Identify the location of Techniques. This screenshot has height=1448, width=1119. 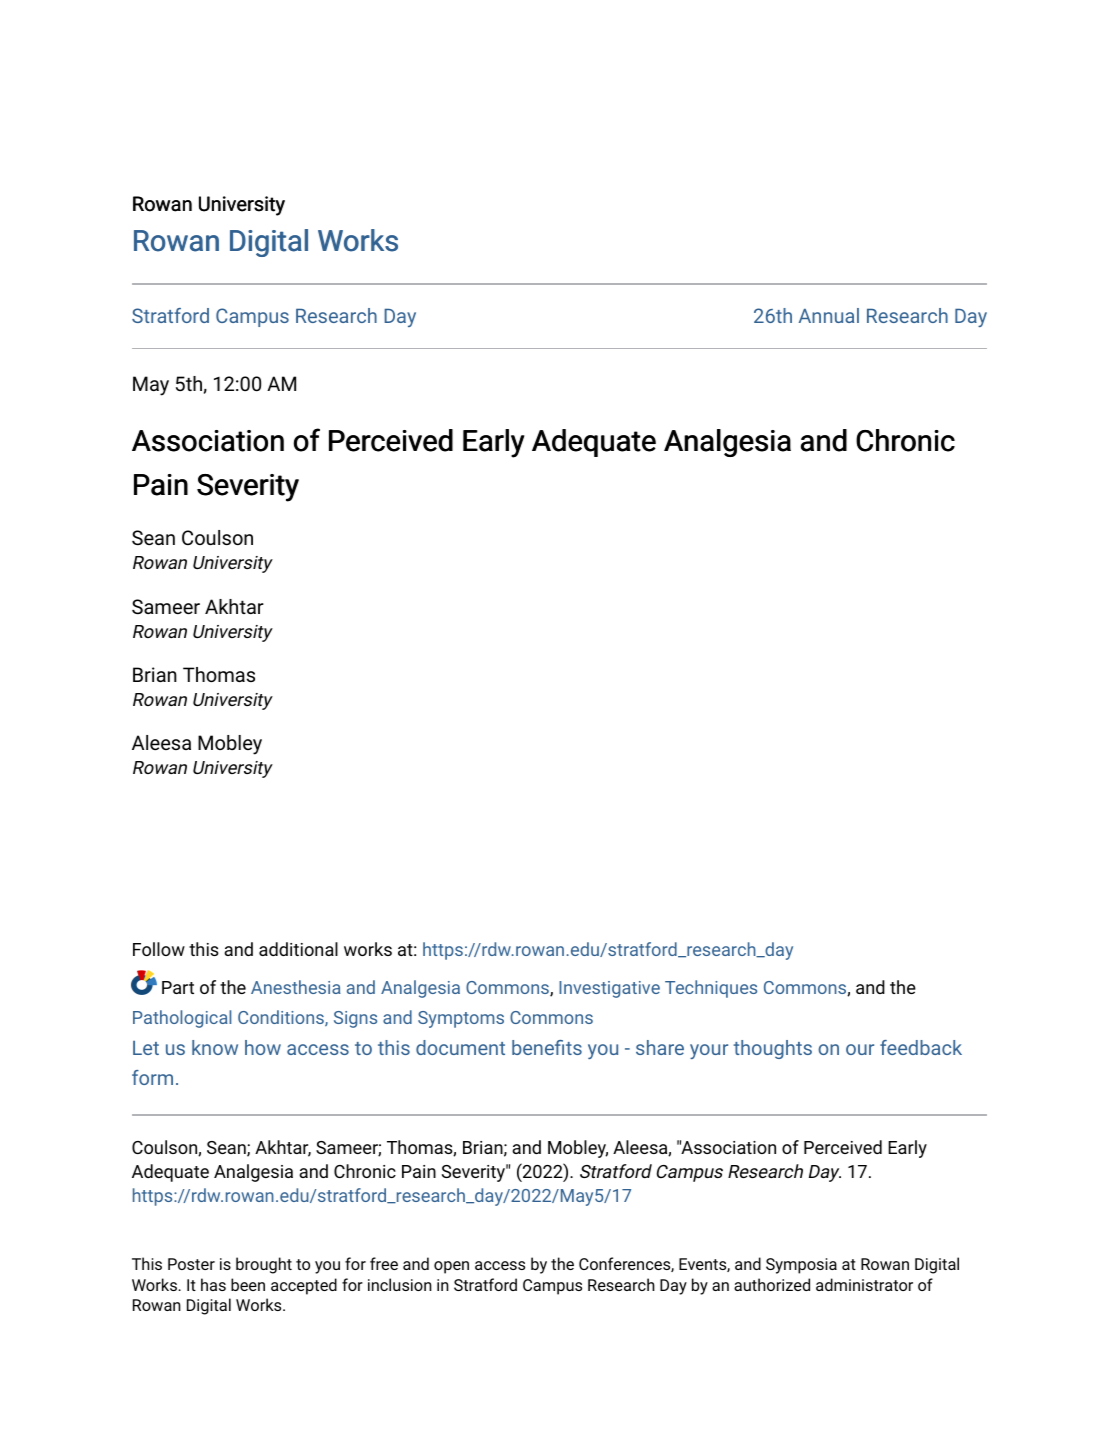
(711, 989).
